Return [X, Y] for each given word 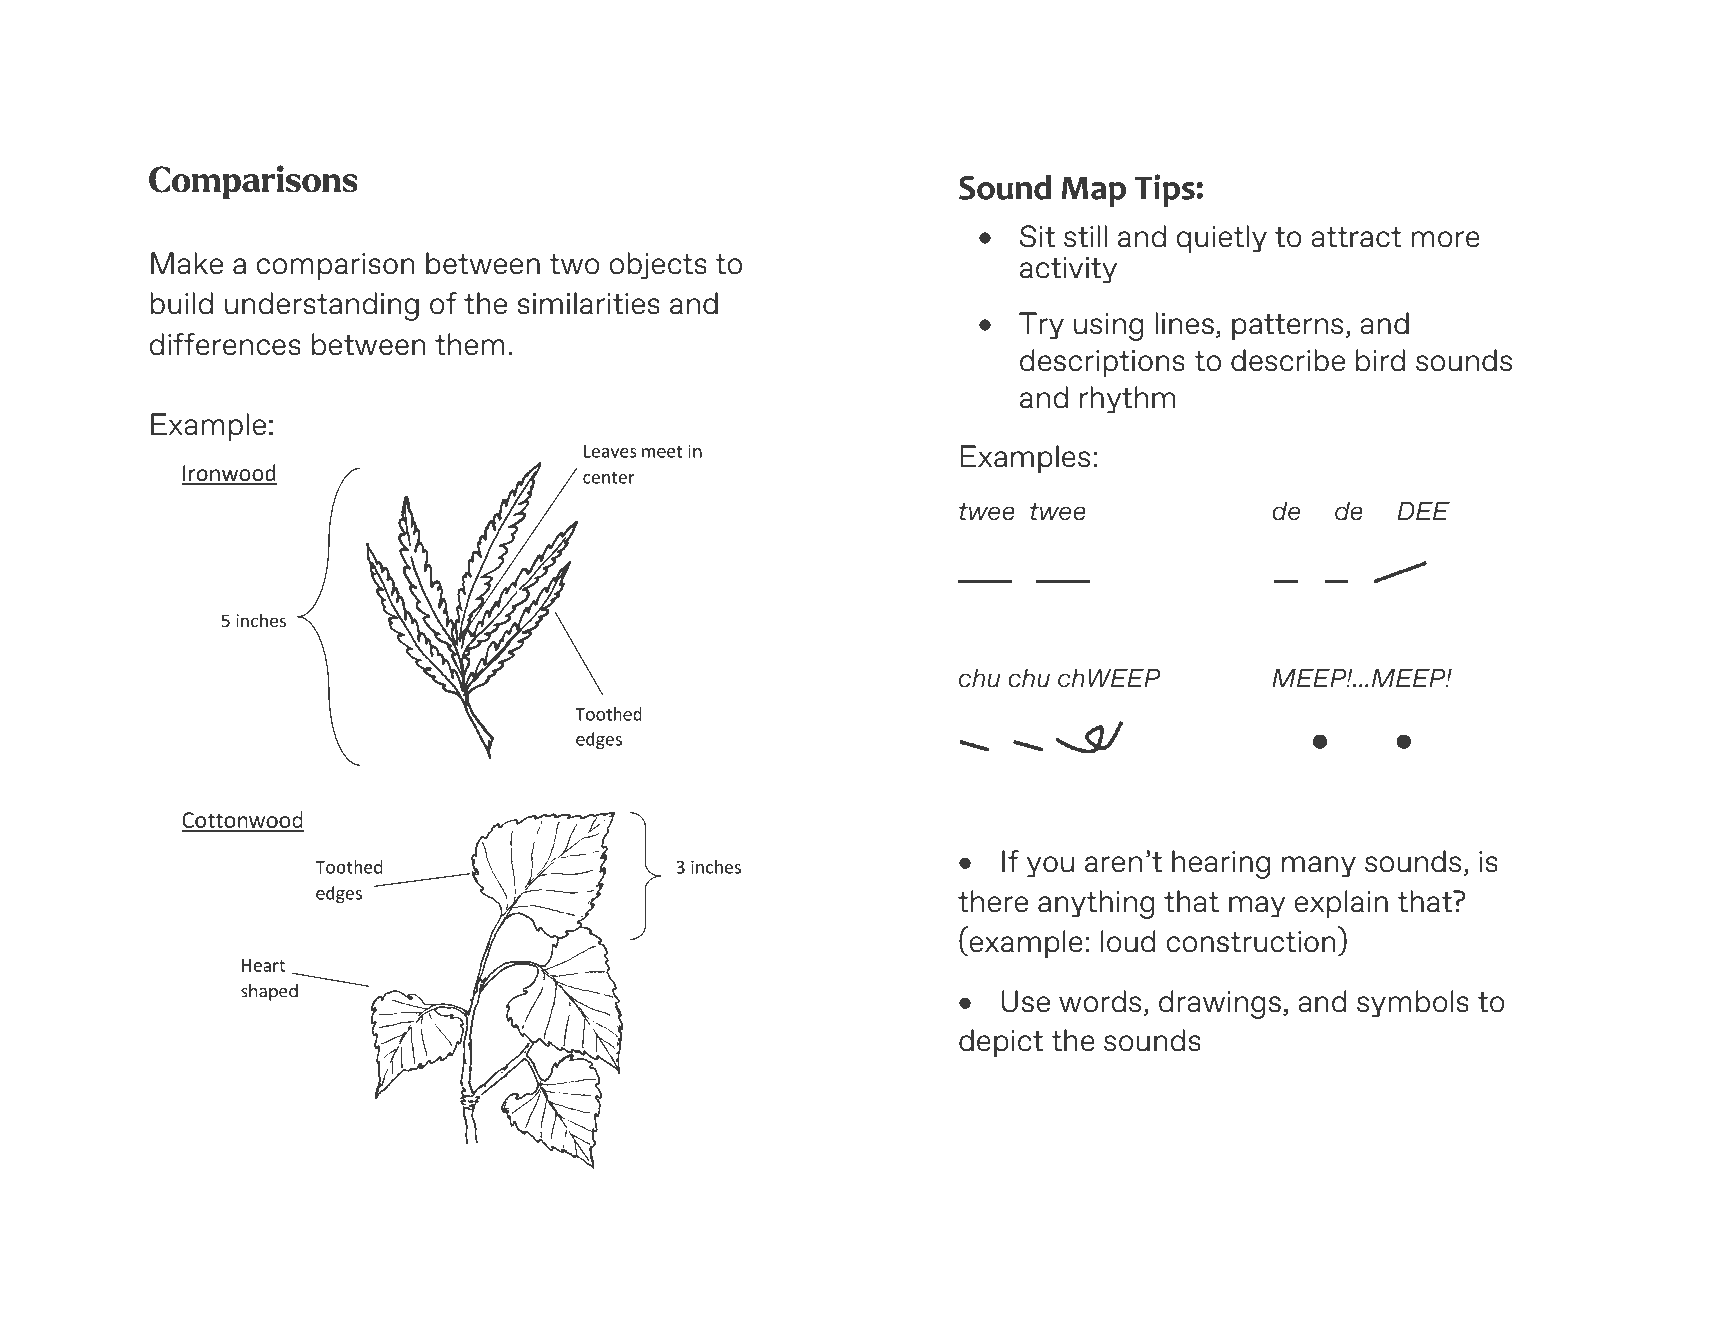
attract [1356, 237]
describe [1288, 360]
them [470, 344]
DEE [1423, 510]
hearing [1221, 864]
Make [187, 263]
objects [658, 265]
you [1050, 866]
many [1319, 866]
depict [1001, 1043]
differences [225, 344]
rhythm [1127, 399]
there [993, 901]
